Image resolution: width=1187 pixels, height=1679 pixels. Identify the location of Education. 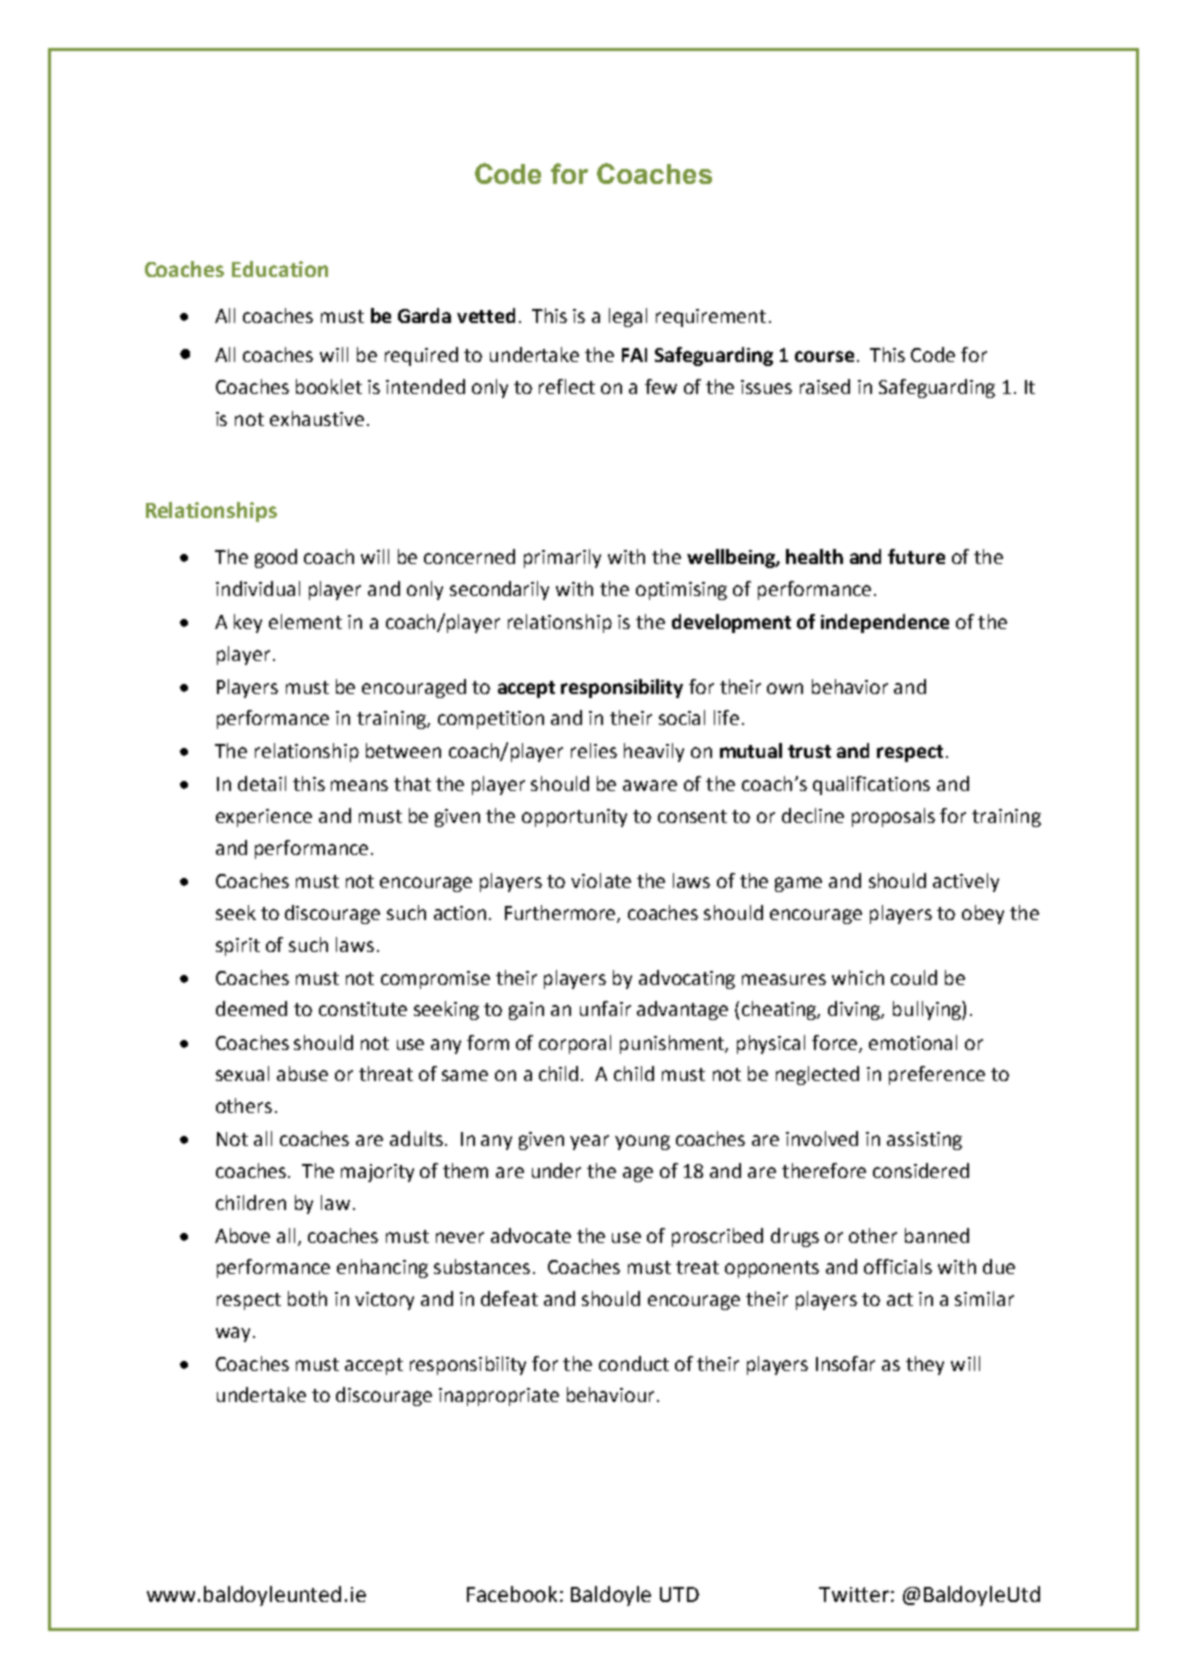
(280, 269).
